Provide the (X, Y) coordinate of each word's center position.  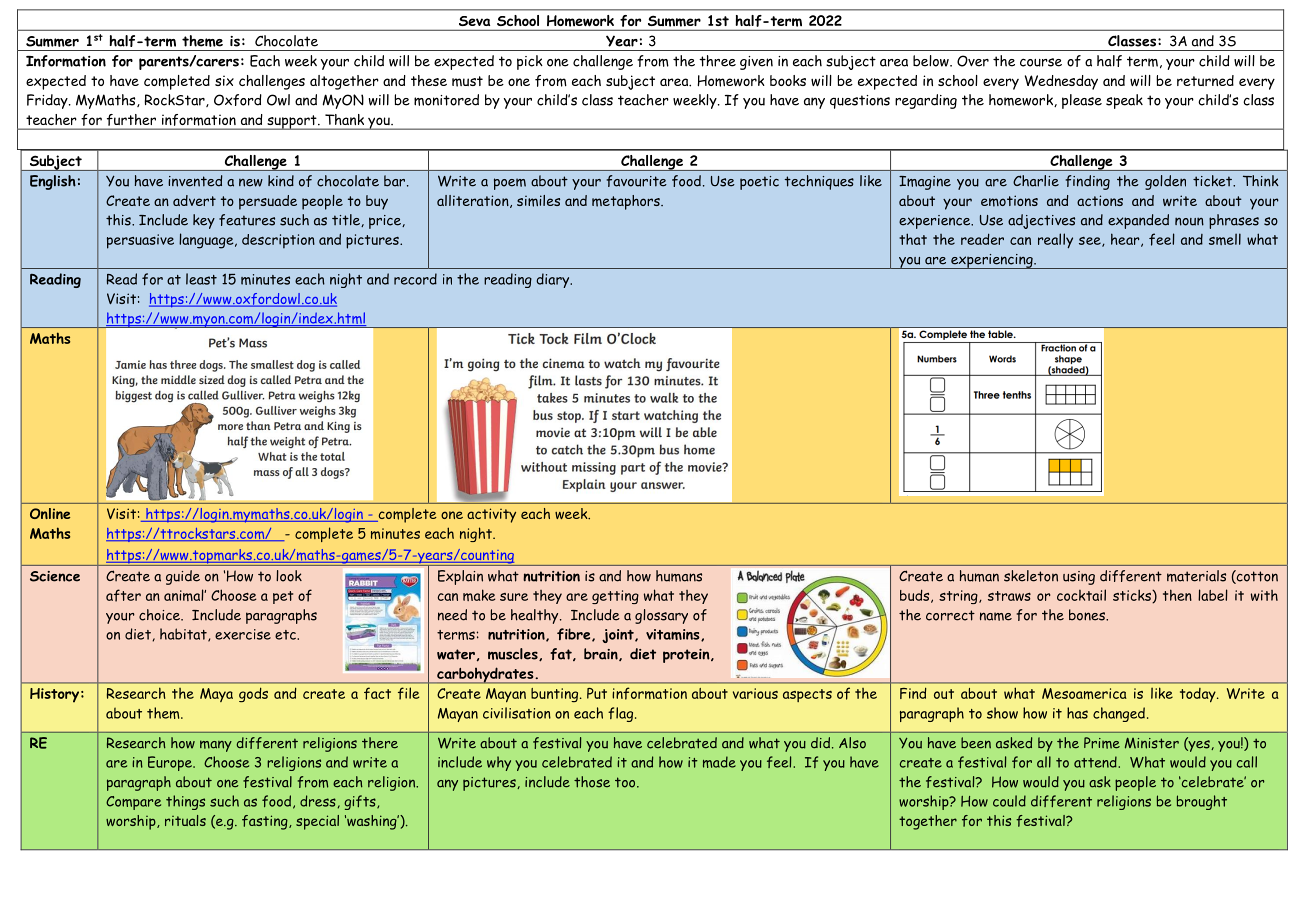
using (1079, 578)
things (185, 802)
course (1041, 62)
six (224, 80)
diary (554, 280)
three (717, 61)
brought (1202, 802)
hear (1126, 240)
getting (615, 597)
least (201, 279)
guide (183, 577)
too (626, 782)
